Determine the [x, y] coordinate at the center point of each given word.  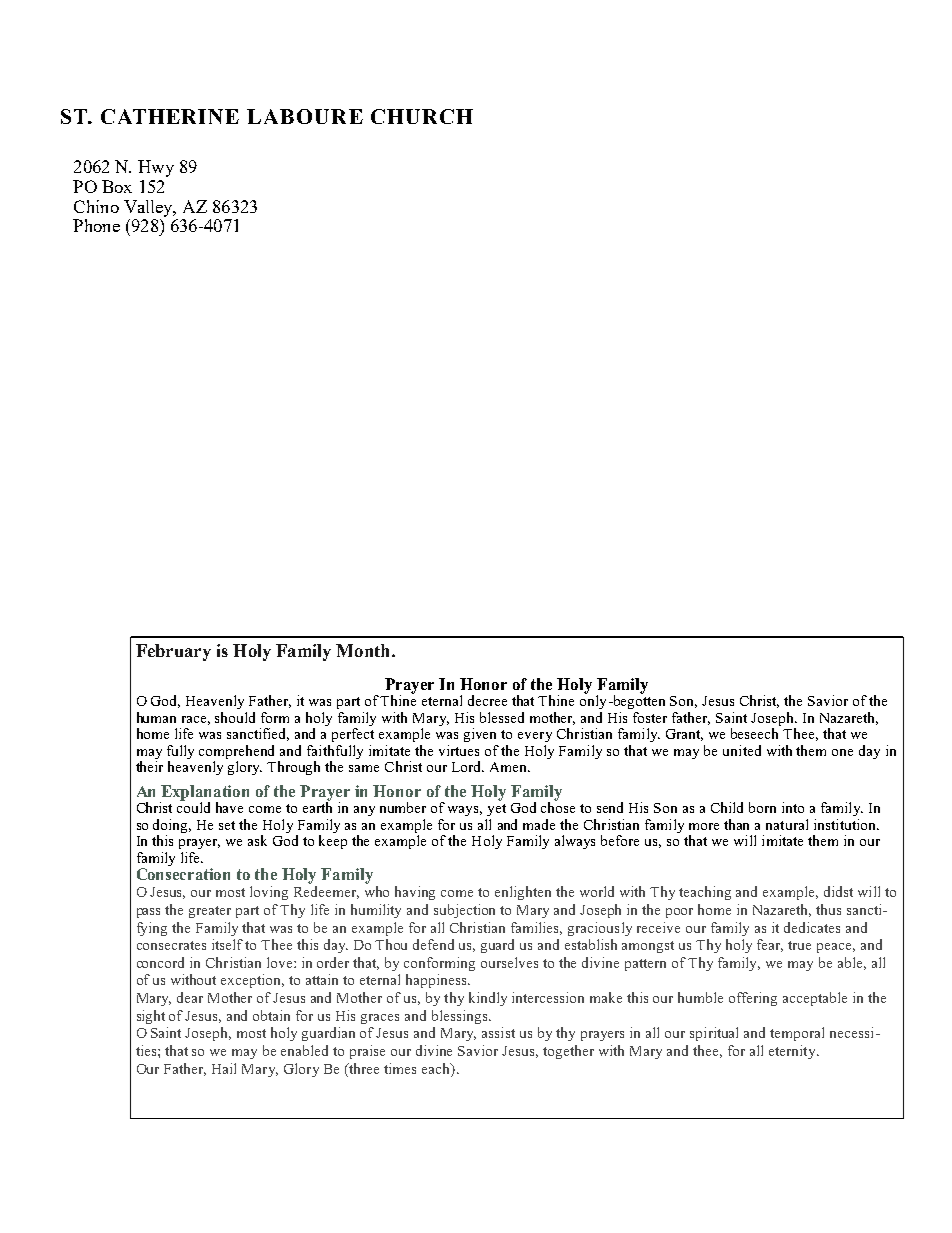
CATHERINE [170, 116]
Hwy [156, 168]
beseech [754, 733]
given [480, 735]
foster [650, 717]
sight [151, 1017]
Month [364, 650]
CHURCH [422, 116]
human [156, 717]
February [173, 652]
